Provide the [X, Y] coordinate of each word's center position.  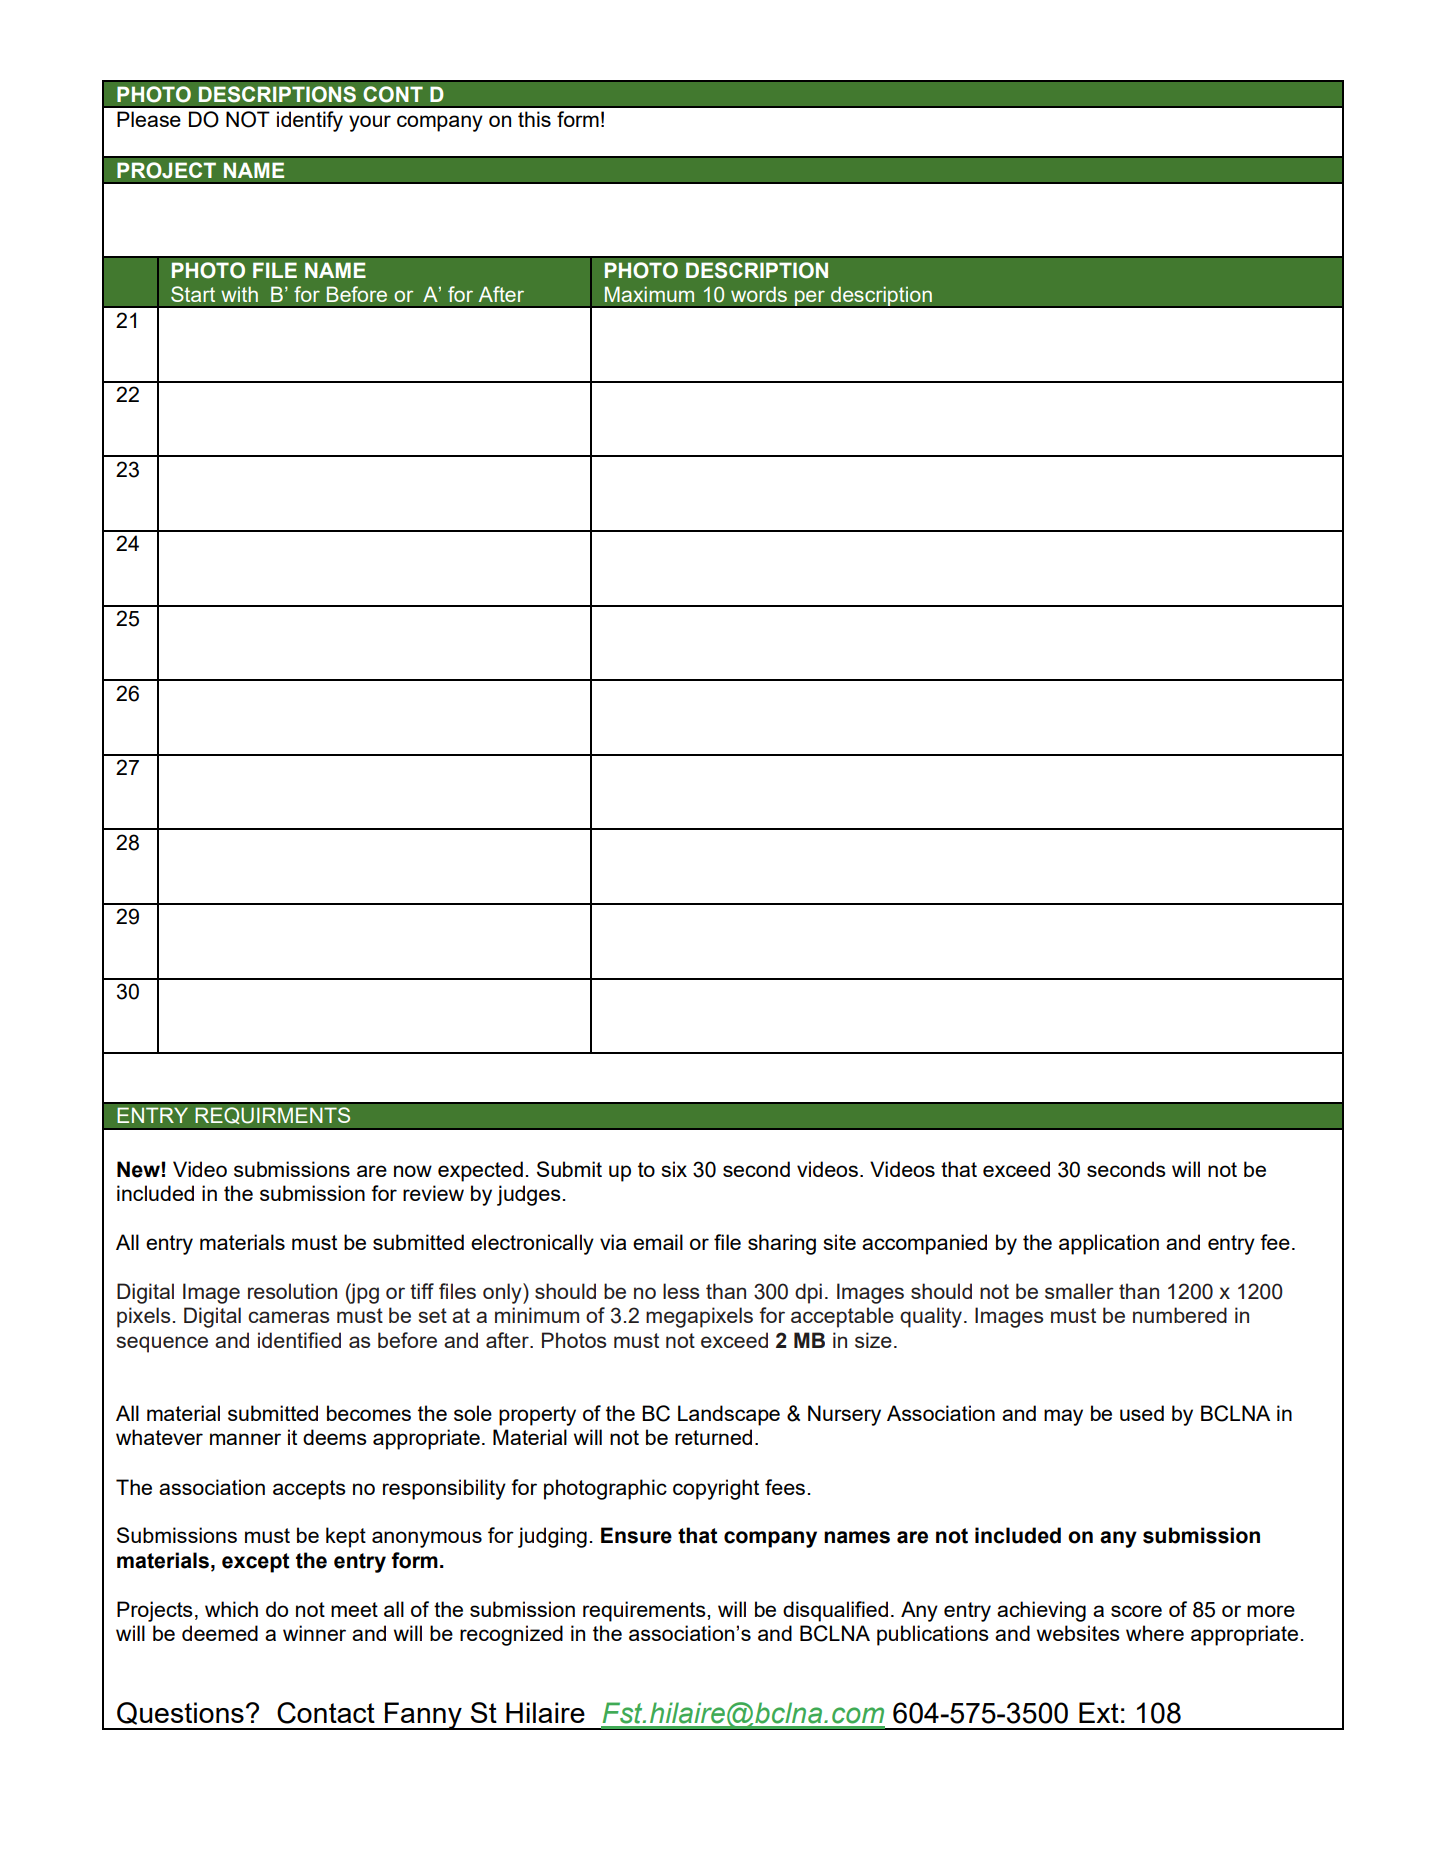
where [1155, 1633]
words [759, 294]
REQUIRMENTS [272, 1115]
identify [310, 121]
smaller [1079, 1291]
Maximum [649, 294]
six [674, 1169]
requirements [645, 1611]
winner [314, 1633]
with [239, 294]
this [534, 119]
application [1109, 1244]
